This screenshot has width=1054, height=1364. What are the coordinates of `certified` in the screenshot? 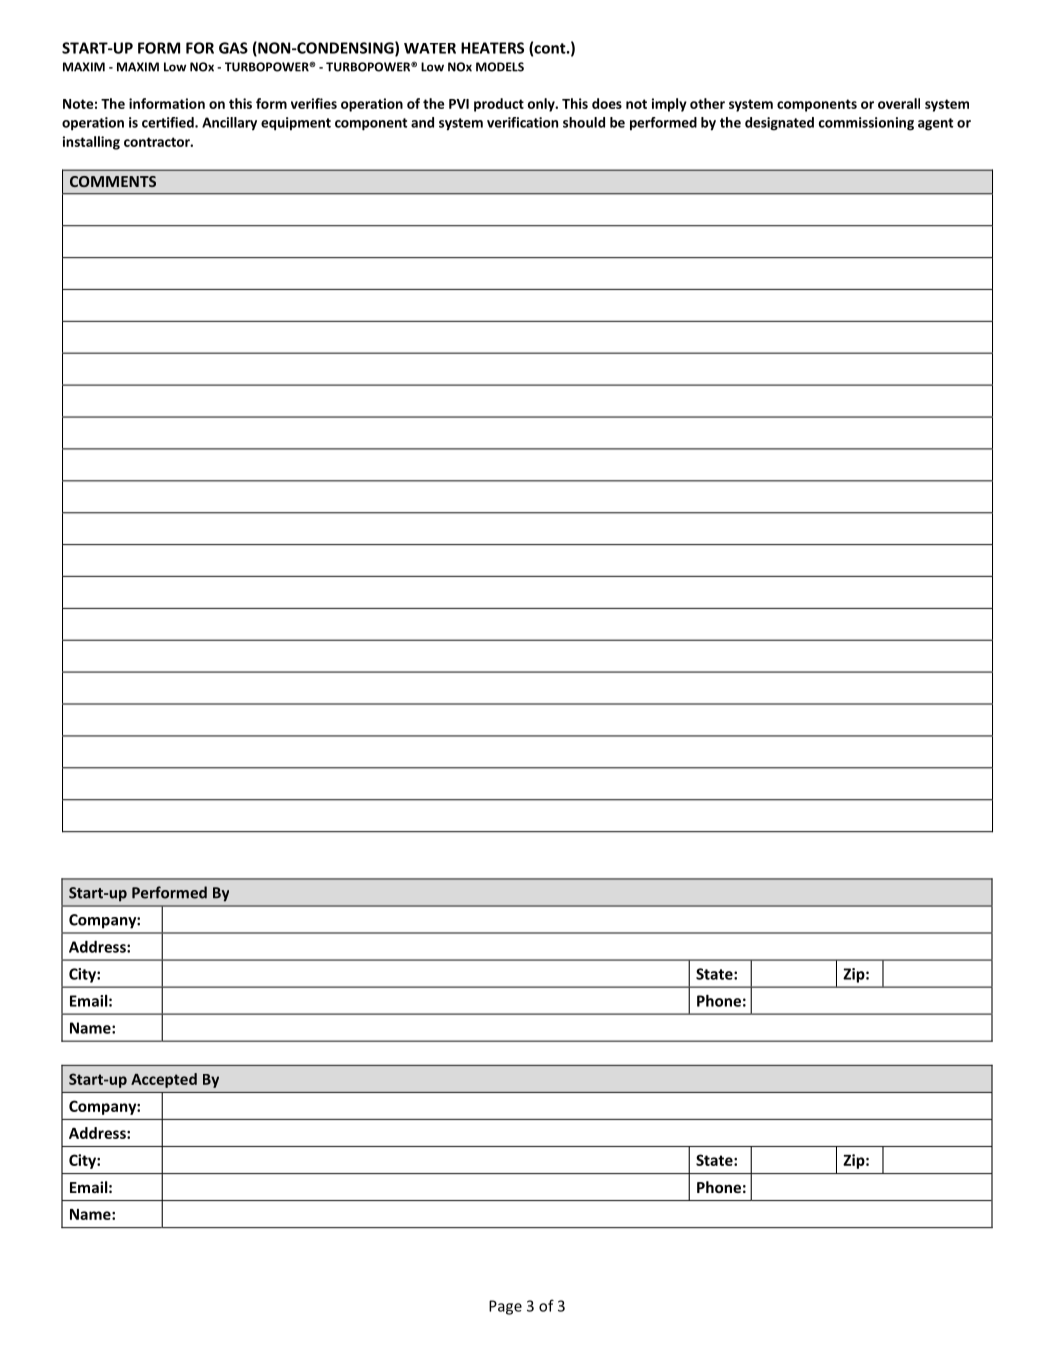 It's located at (169, 122).
